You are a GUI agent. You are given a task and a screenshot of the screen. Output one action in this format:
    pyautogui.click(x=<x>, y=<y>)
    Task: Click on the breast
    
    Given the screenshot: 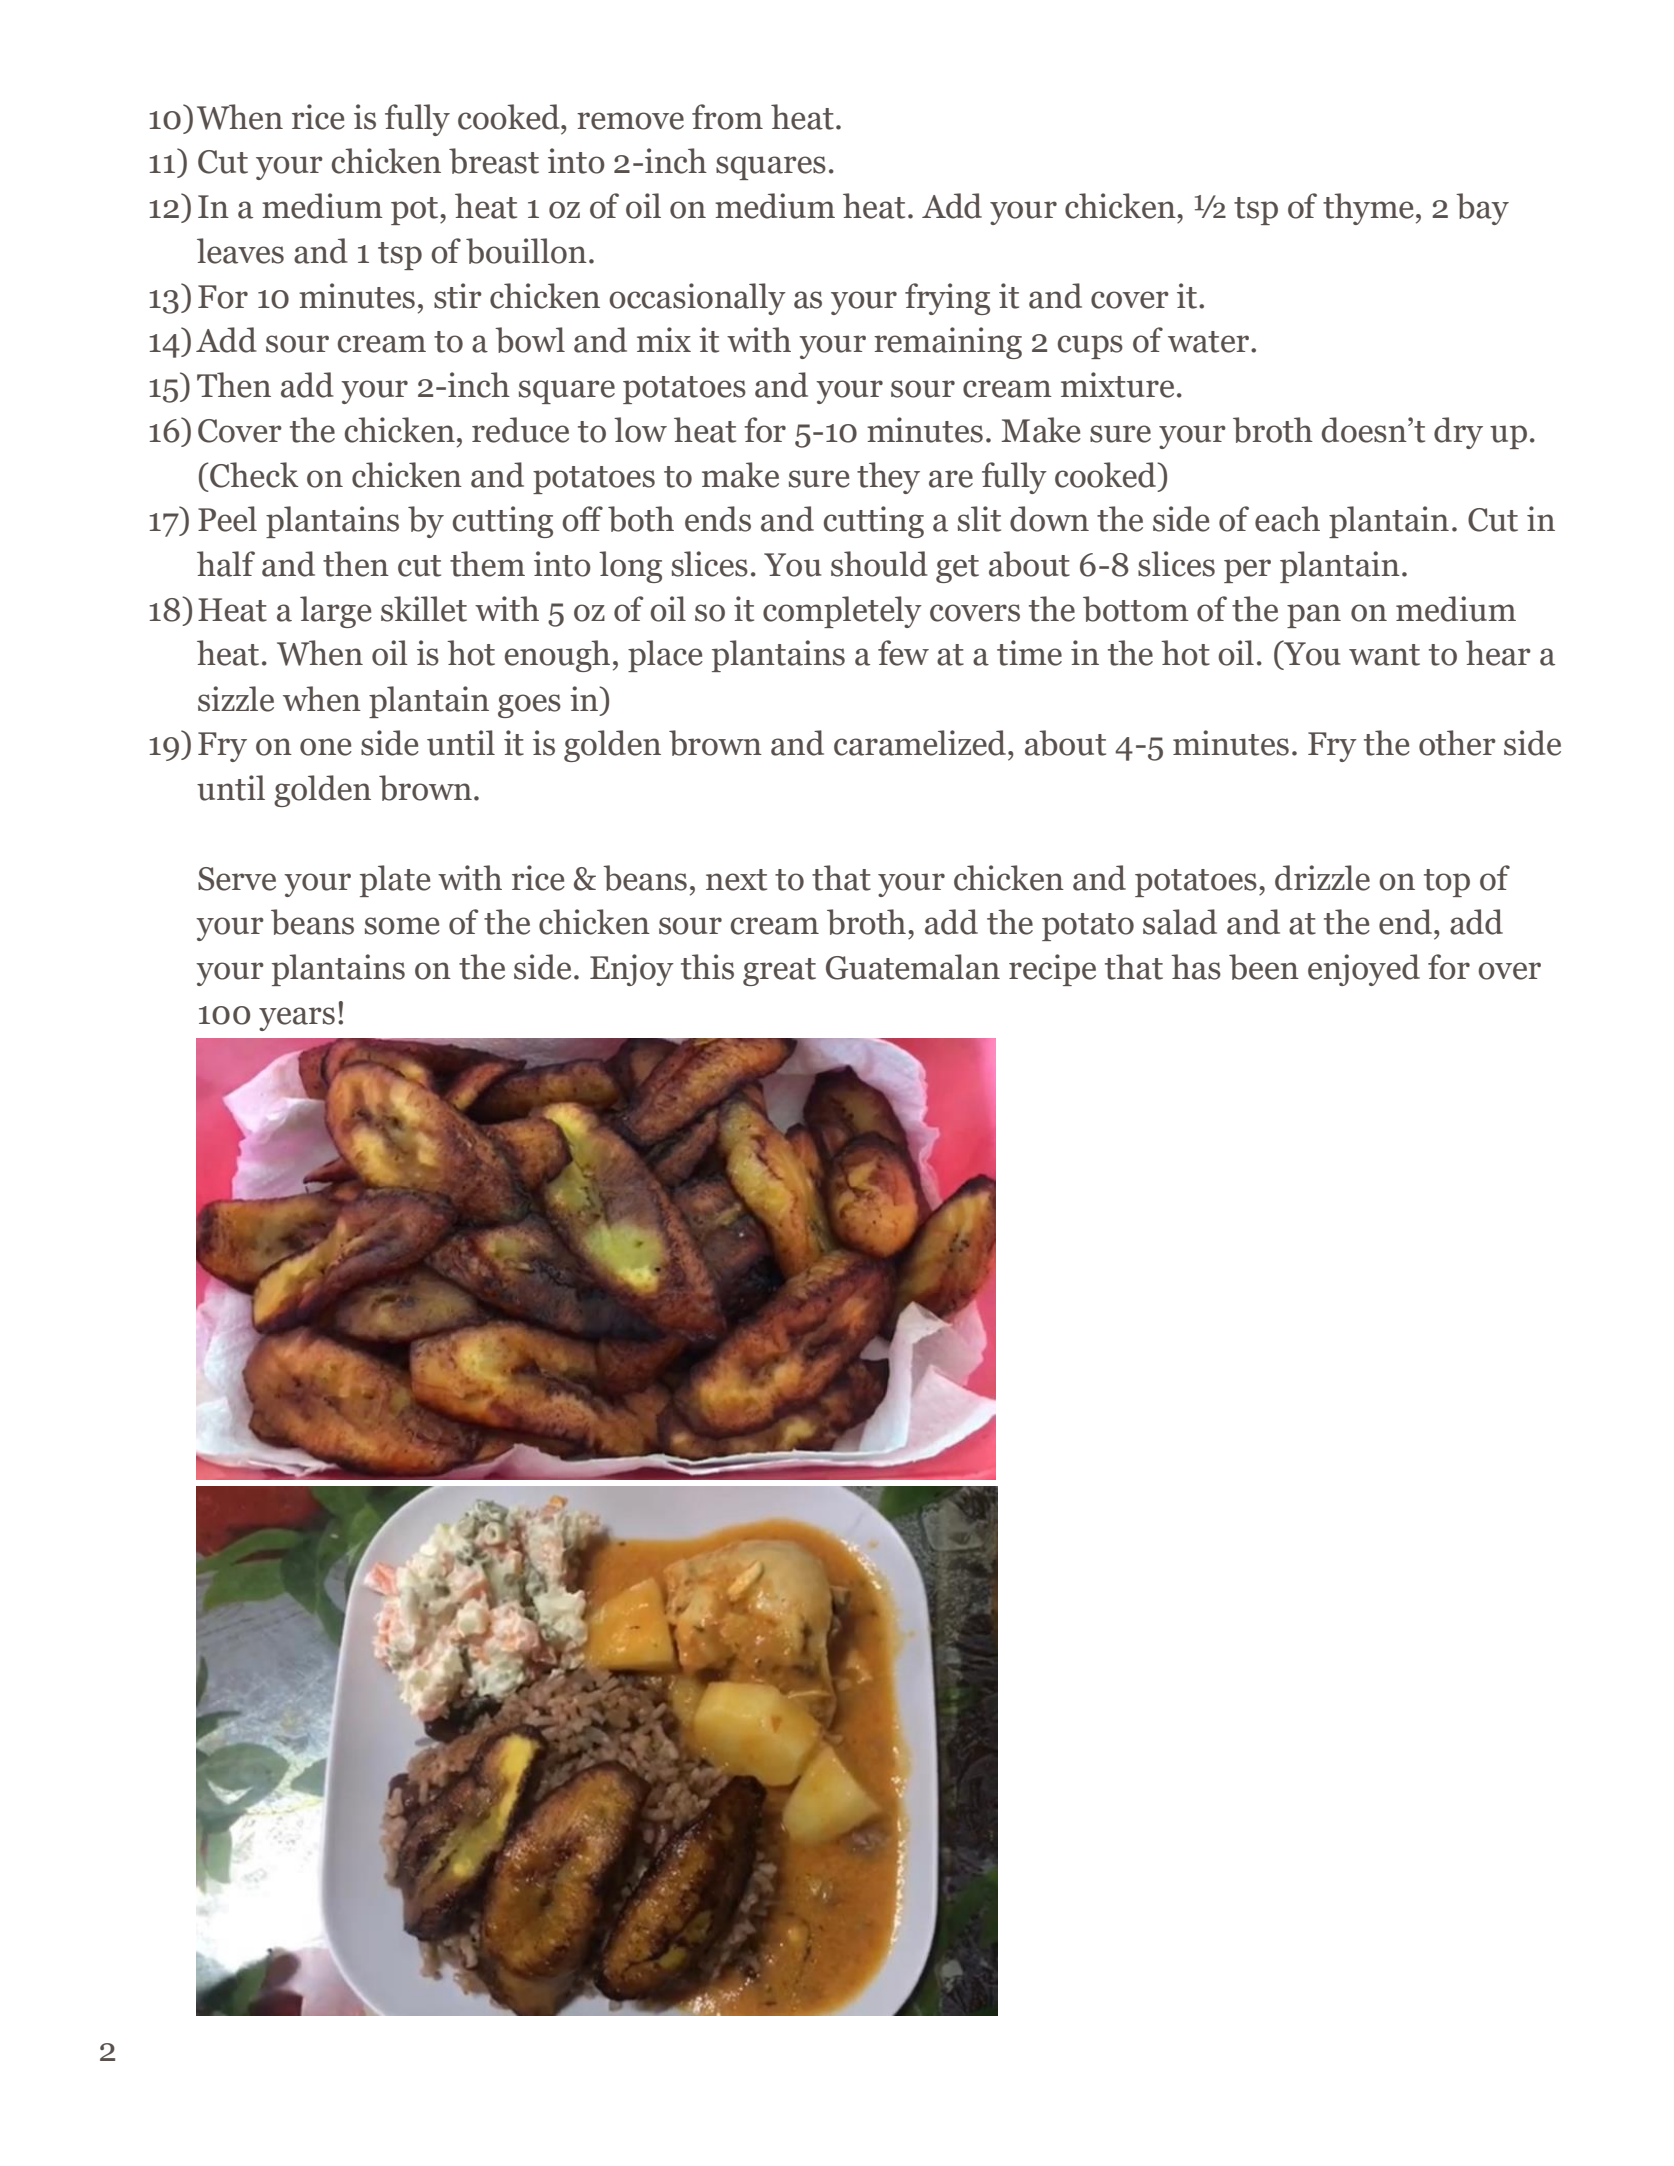 What is the action you would take?
    pyautogui.click(x=494, y=161)
